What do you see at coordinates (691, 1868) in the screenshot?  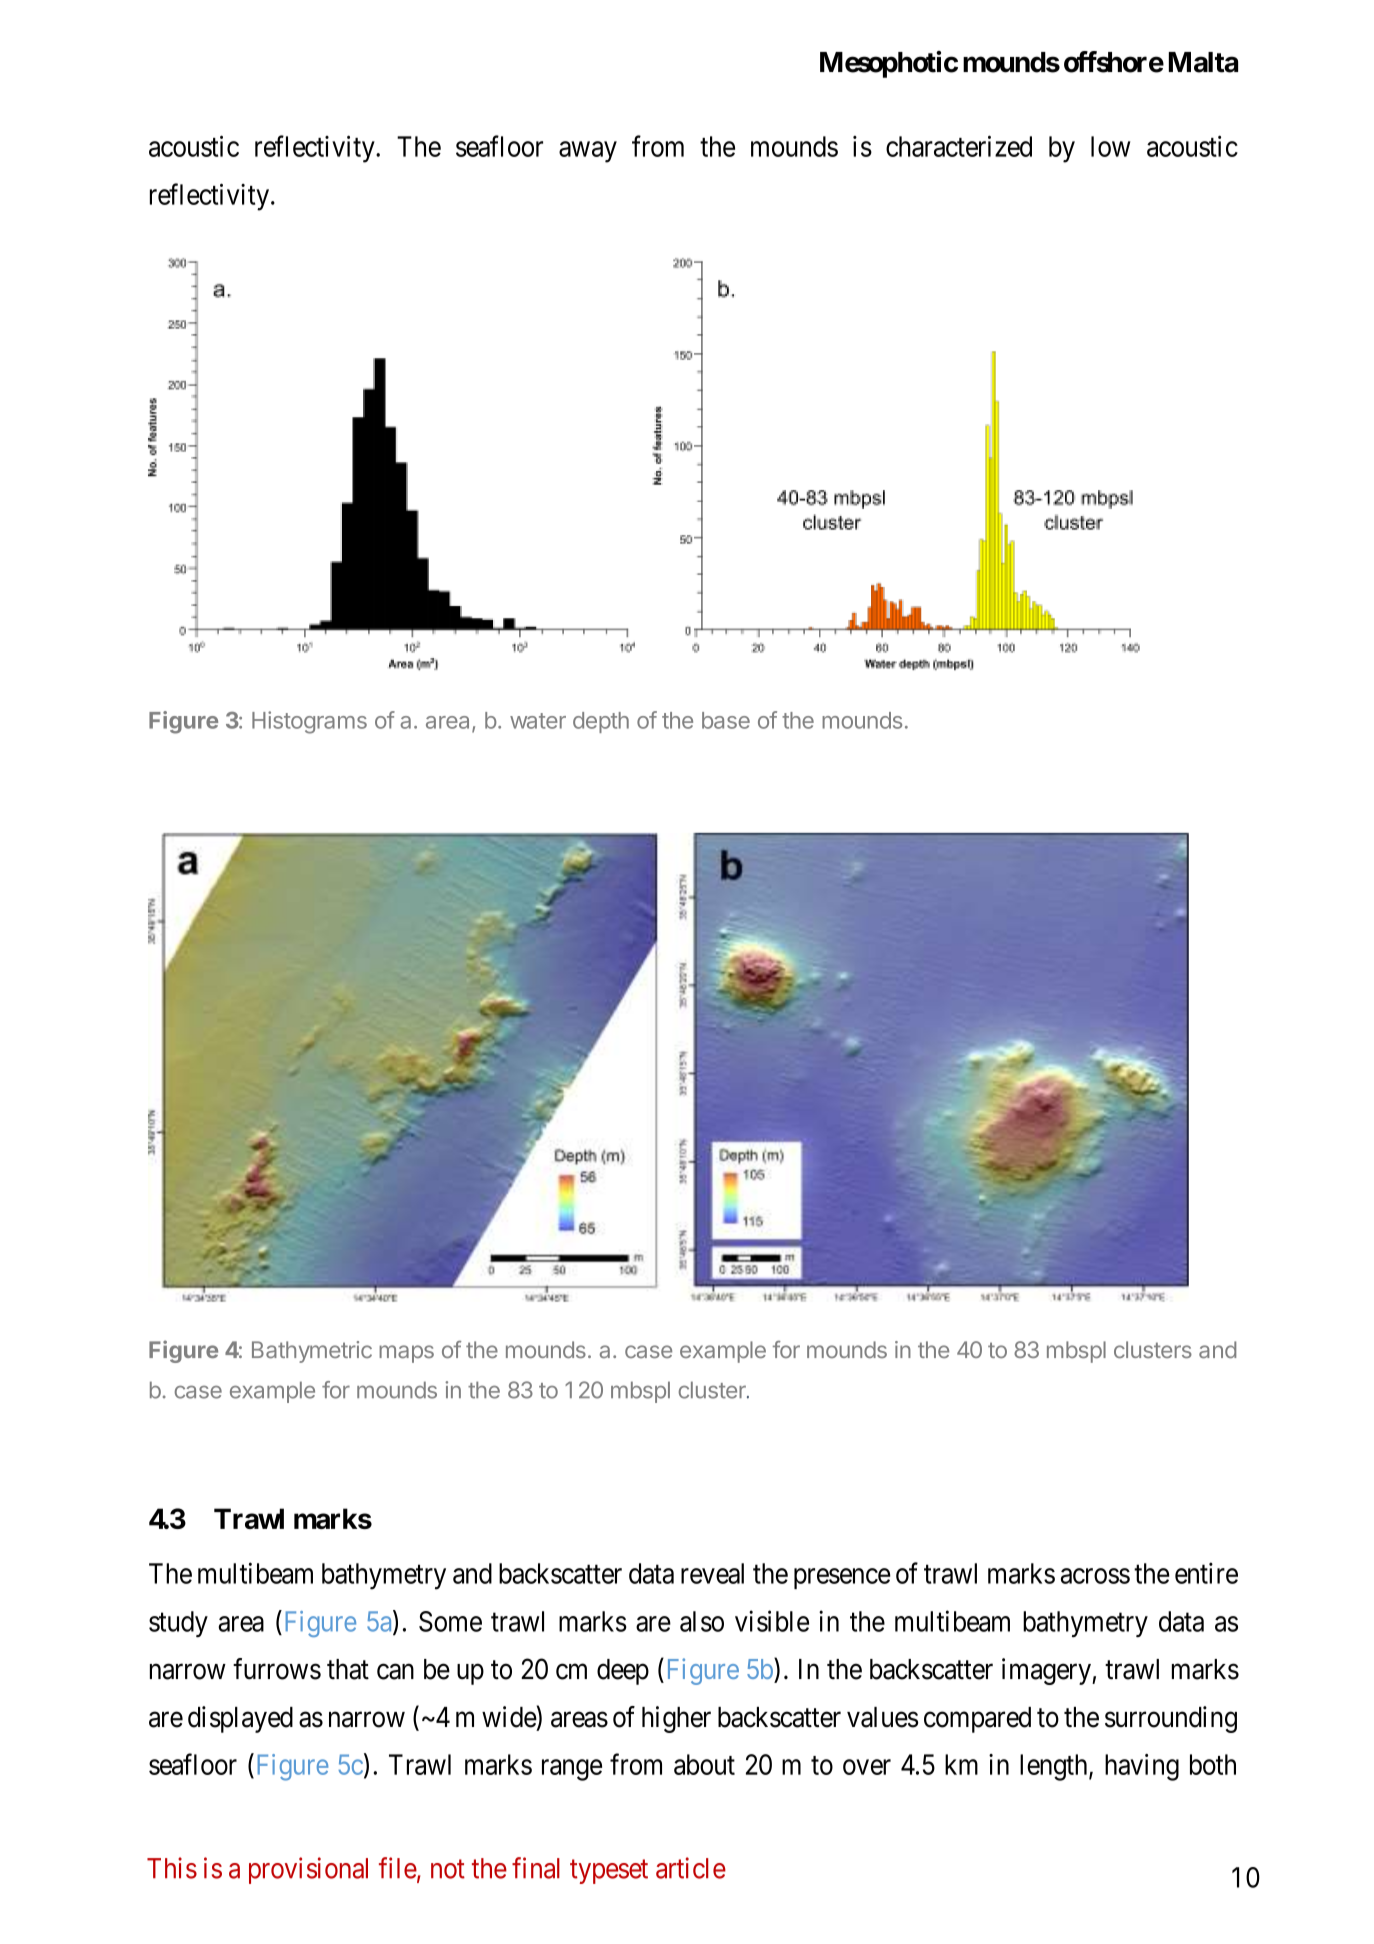 I see `article` at bounding box center [691, 1868].
